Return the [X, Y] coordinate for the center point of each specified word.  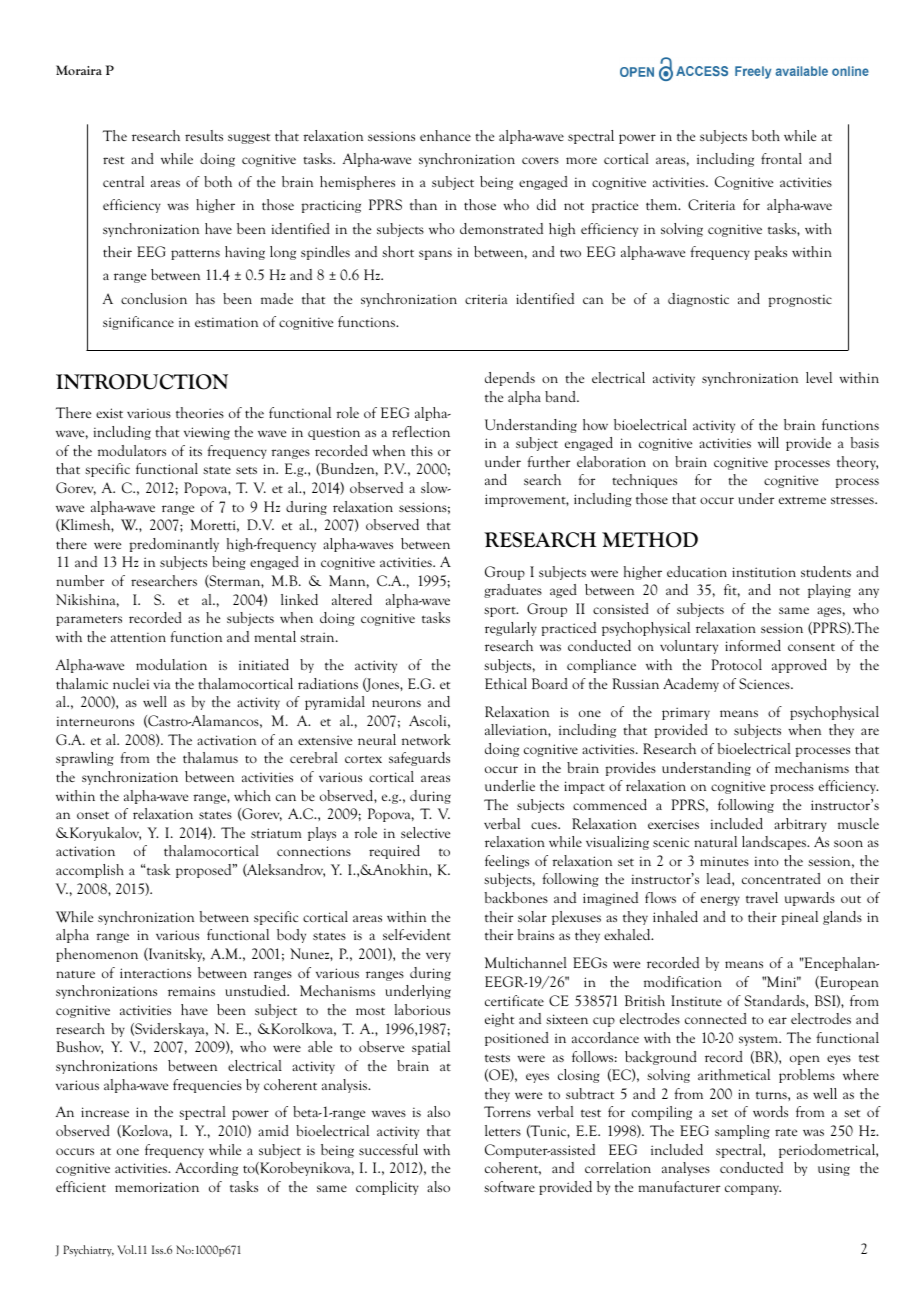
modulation [171, 664]
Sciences [765, 683]
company [753, 1190]
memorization [157, 1187]
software [509, 1186]
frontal [781, 158]
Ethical [506, 683]
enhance [445, 135]
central [123, 181]
